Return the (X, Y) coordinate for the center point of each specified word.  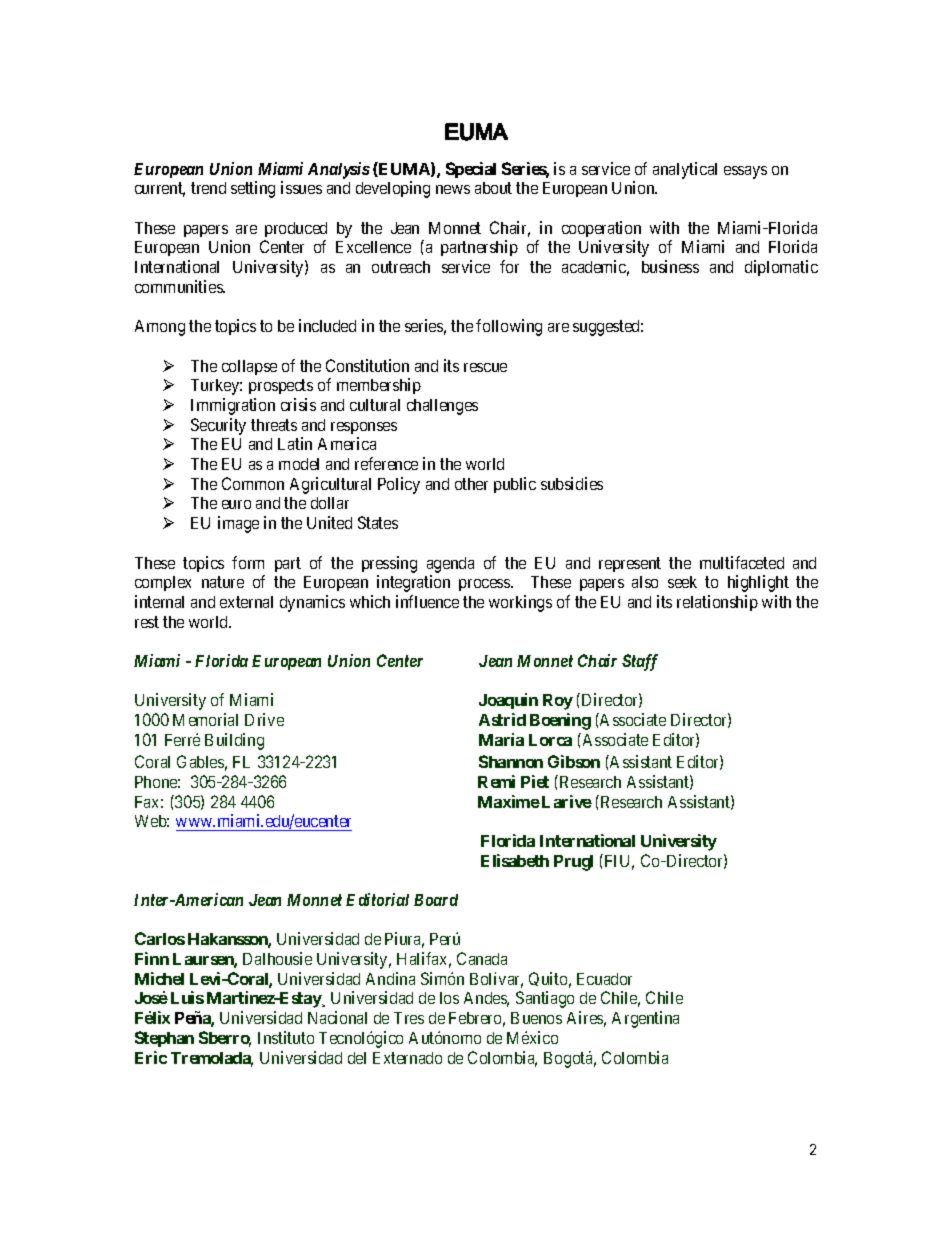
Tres (409, 1018)
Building (234, 741)
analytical (685, 170)
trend (208, 188)
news (453, 189)
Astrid (502, 719)
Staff (640, 662)
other (471, 484)
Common (253, 483)
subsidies (572, 483)
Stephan (164, 1039)
